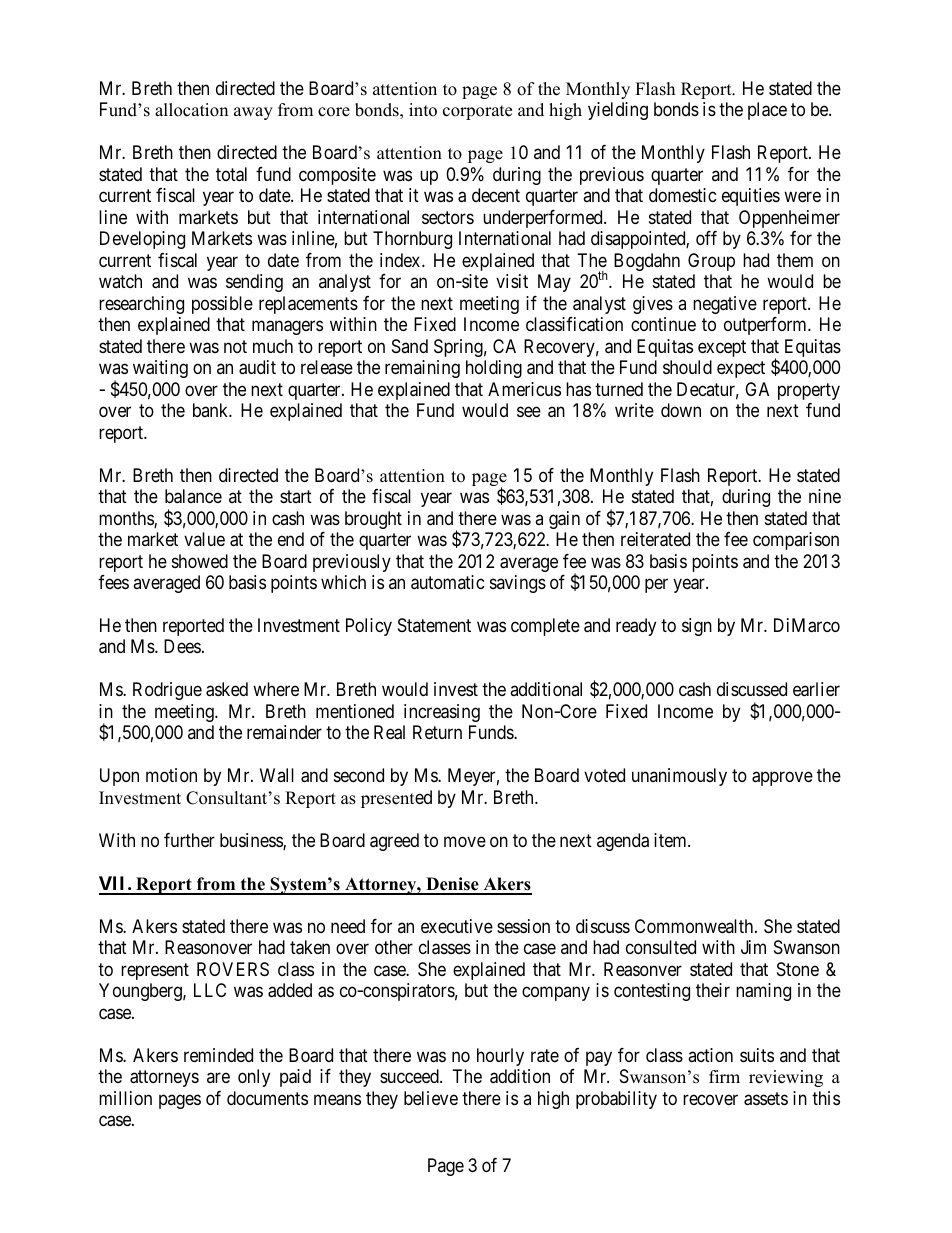 Image resolution: width=952 pixels, height=1233 pixels. Describe the element at coordinates (494, 369) in the page. I see `holding` at that location.
